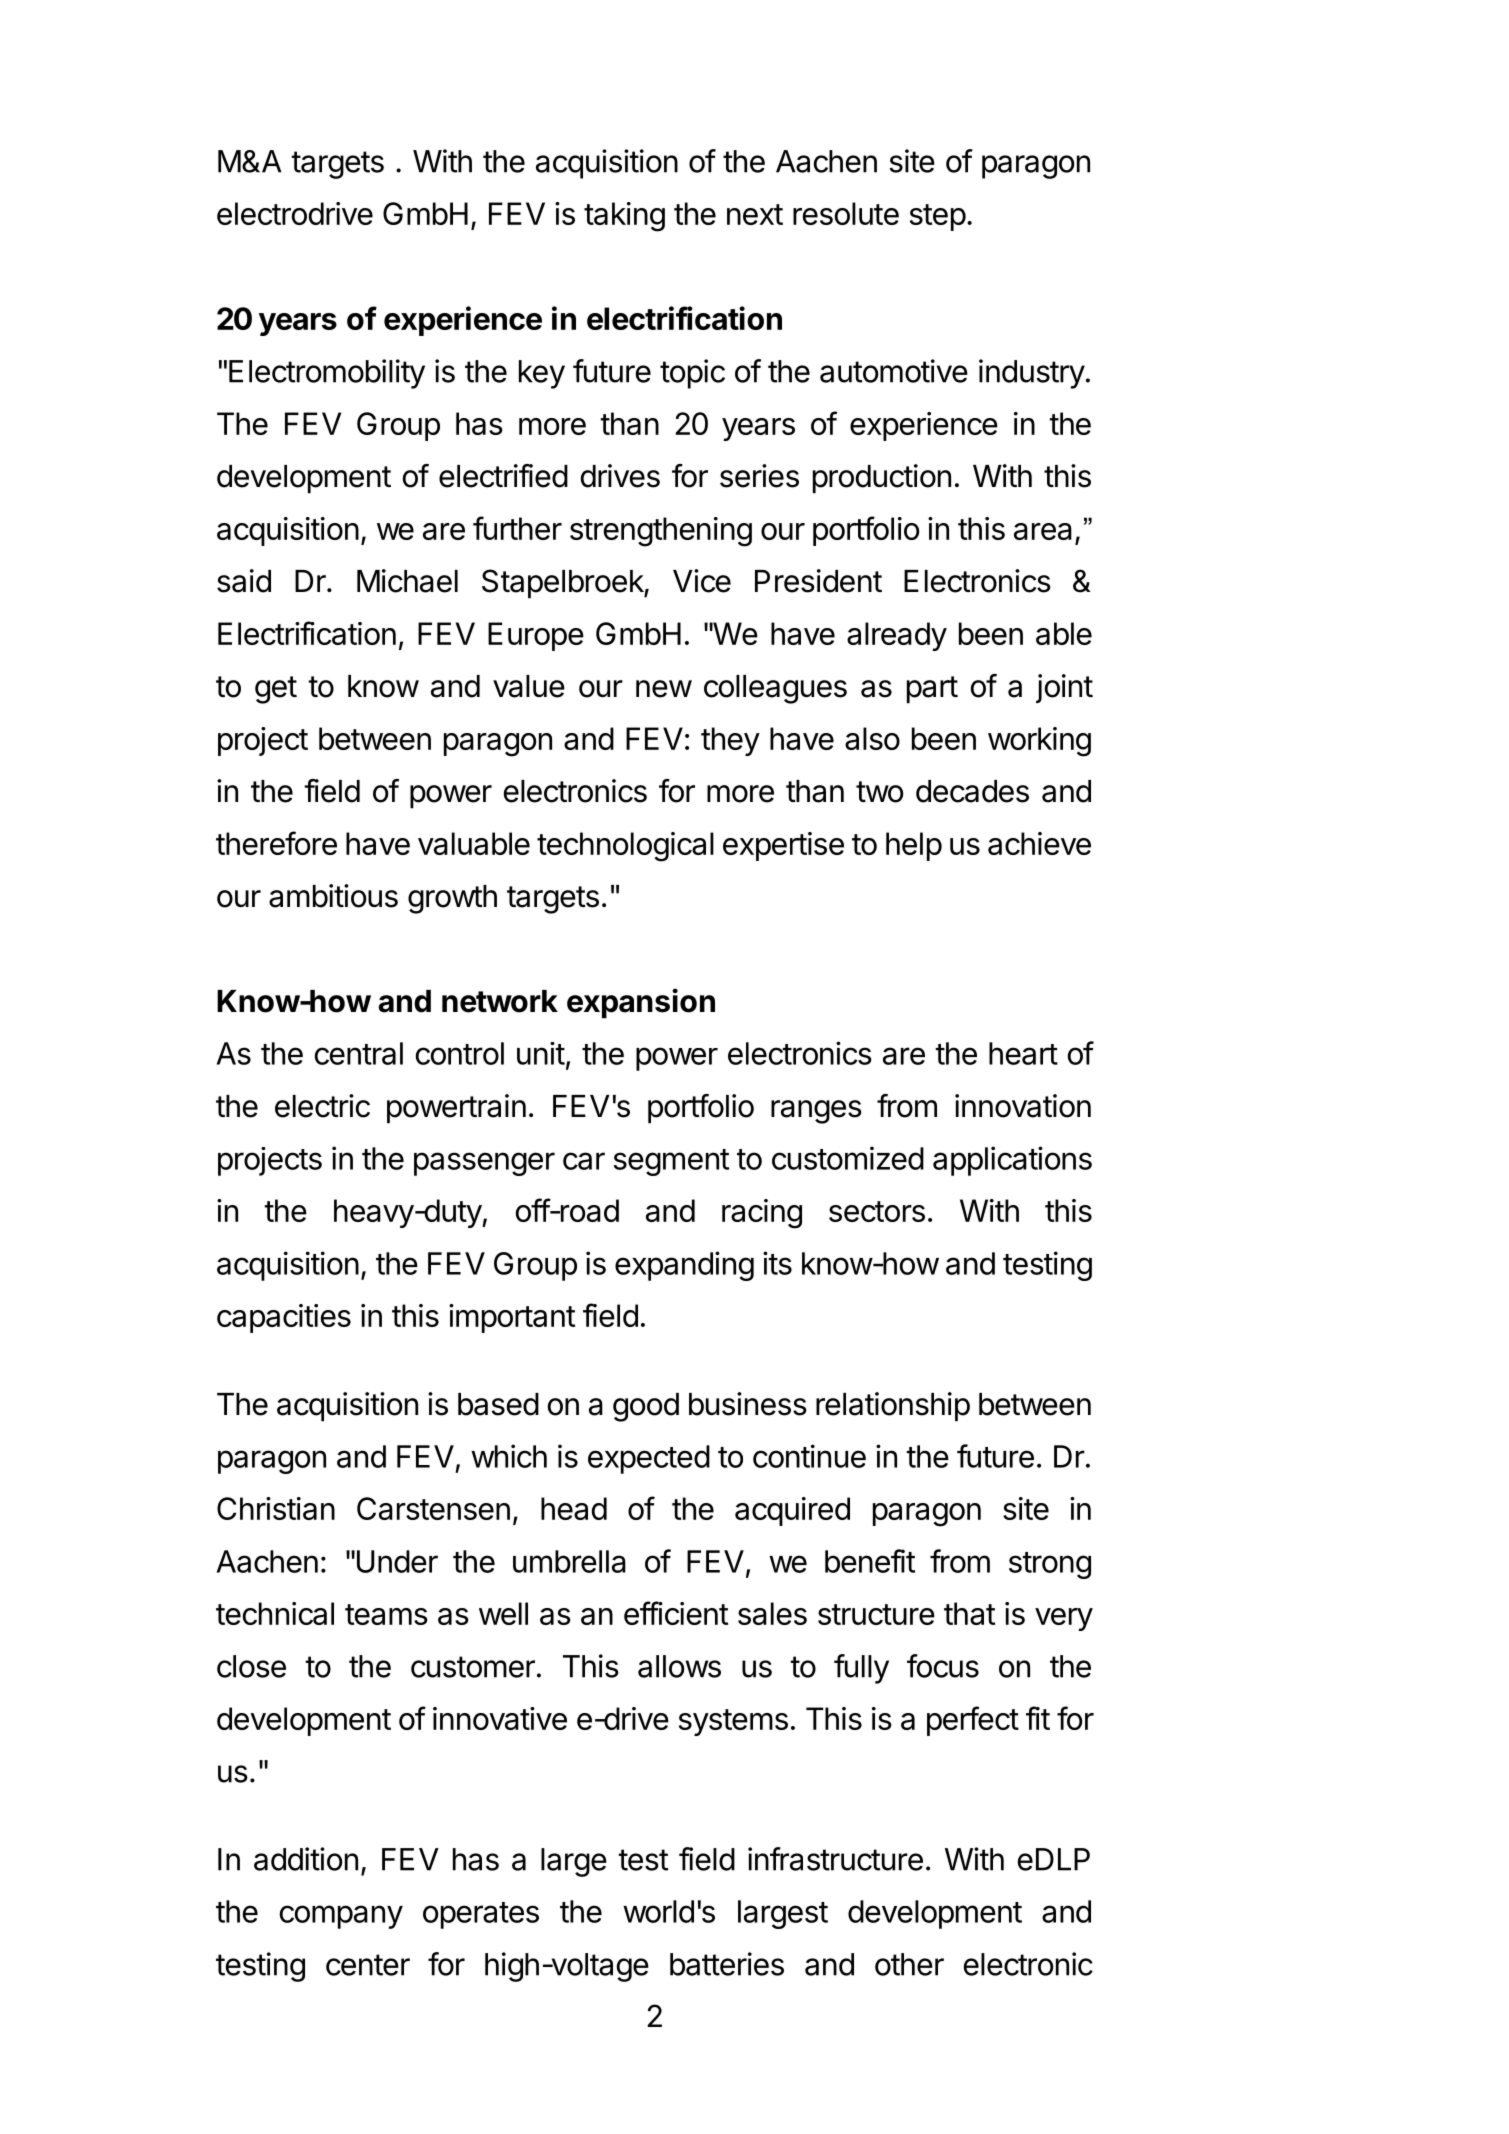 This document has height=2134, width=1509. What do you see at coordinates (624, 217) in the document?
I see `taking` at bounding box center [624, 217].
